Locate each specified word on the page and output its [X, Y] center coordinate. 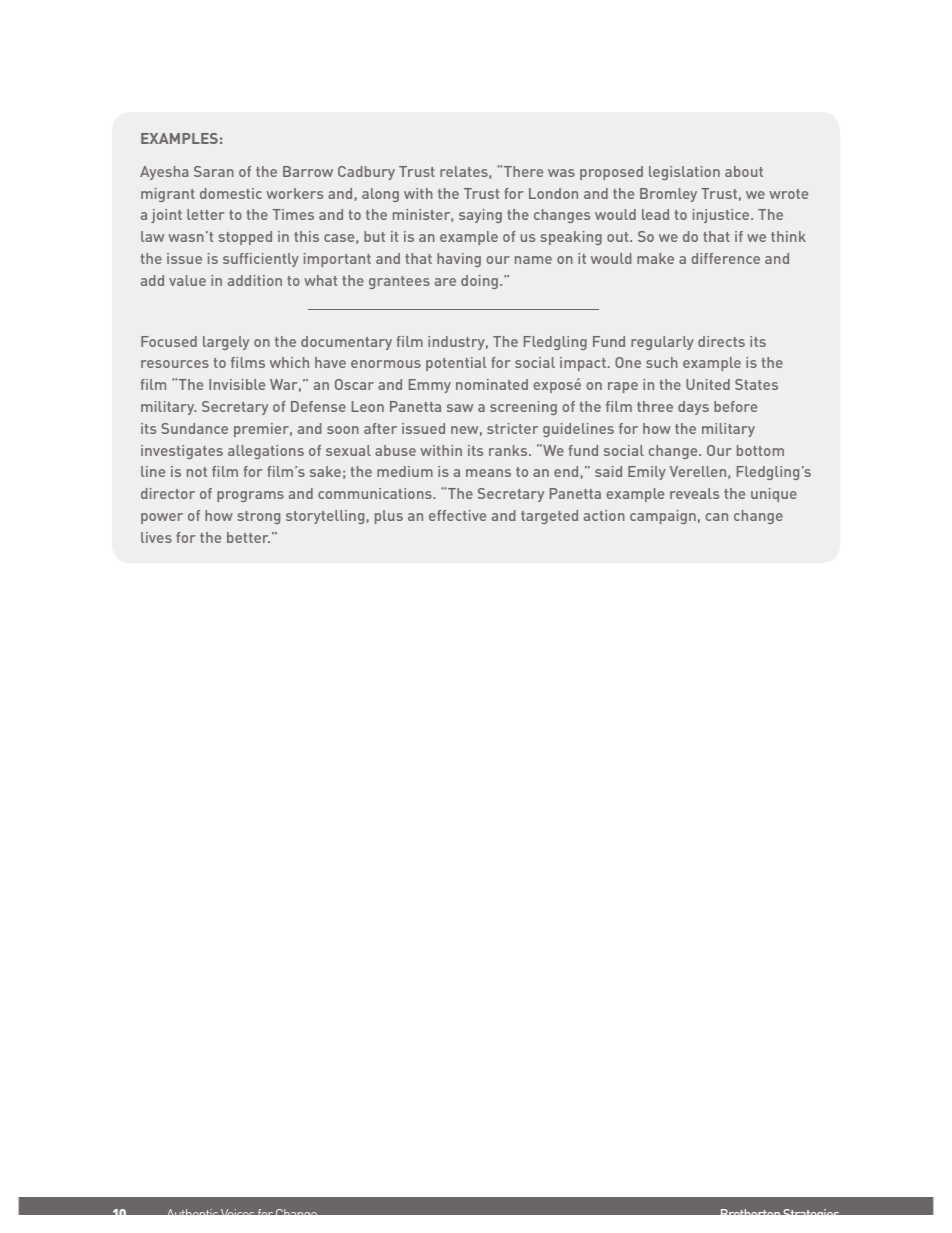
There [523, 171]
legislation [684, 173]
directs [721, 341]
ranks [509, 450]
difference [726, 258]
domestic [231, 193]
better [248, 537]
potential [456, 364]
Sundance [194, 428]
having [459, 260]
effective [457, 515]
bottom [760, 450]
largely [226, 343]
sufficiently [261, 260]
